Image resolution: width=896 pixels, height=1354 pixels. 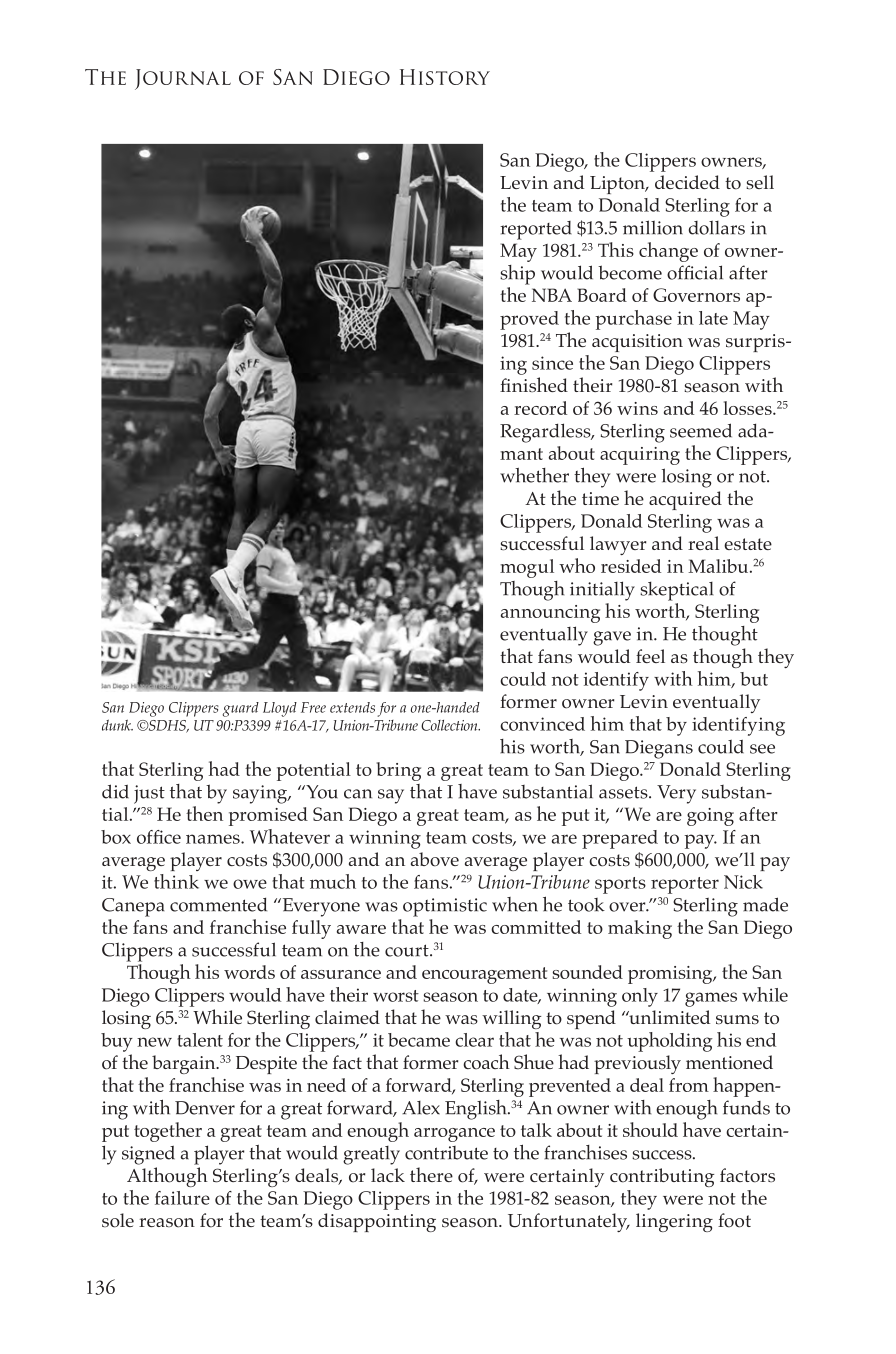 I want to click on feel, so click(x=650, y=656).
